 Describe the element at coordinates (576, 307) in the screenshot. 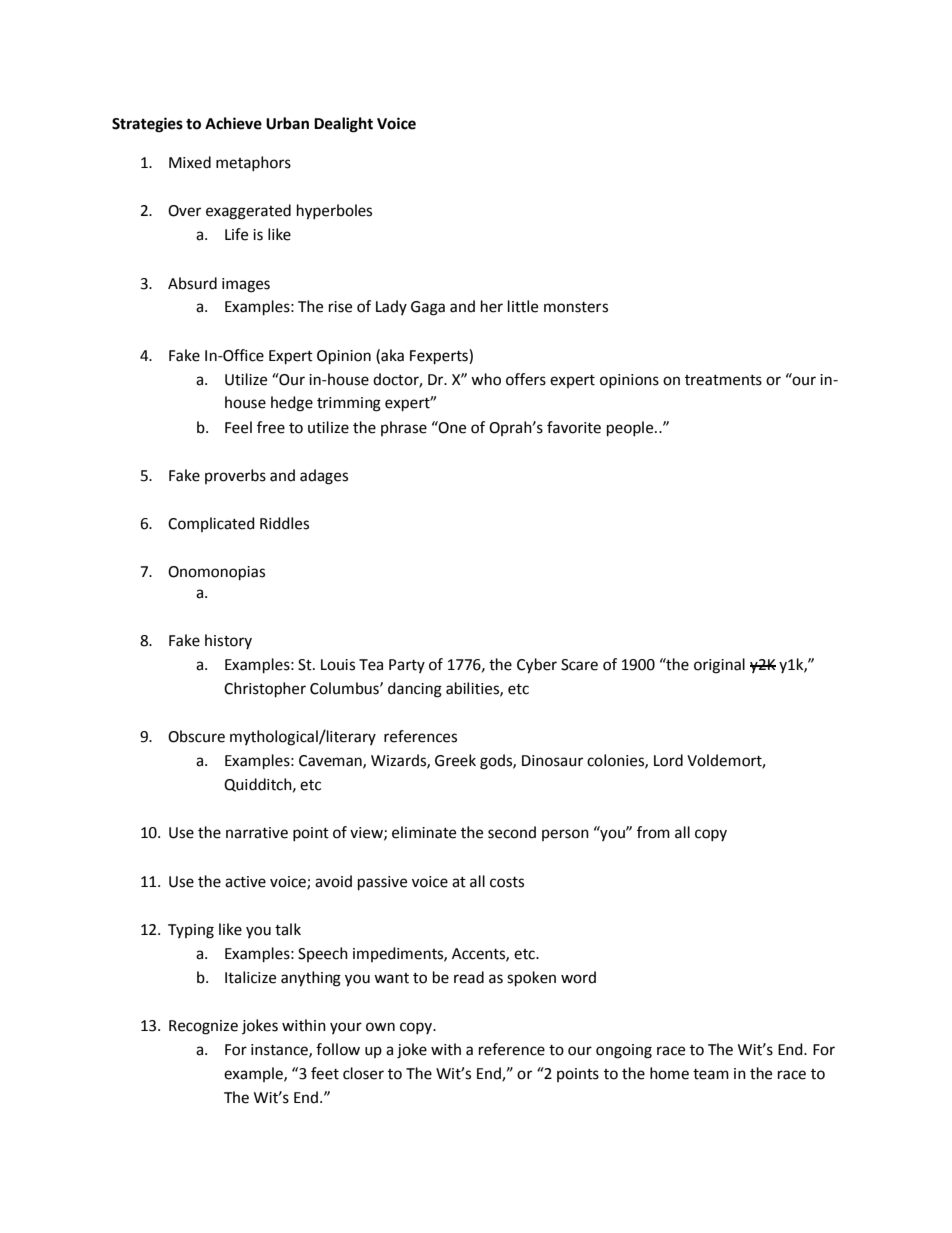

I see `monsters` at that location.
